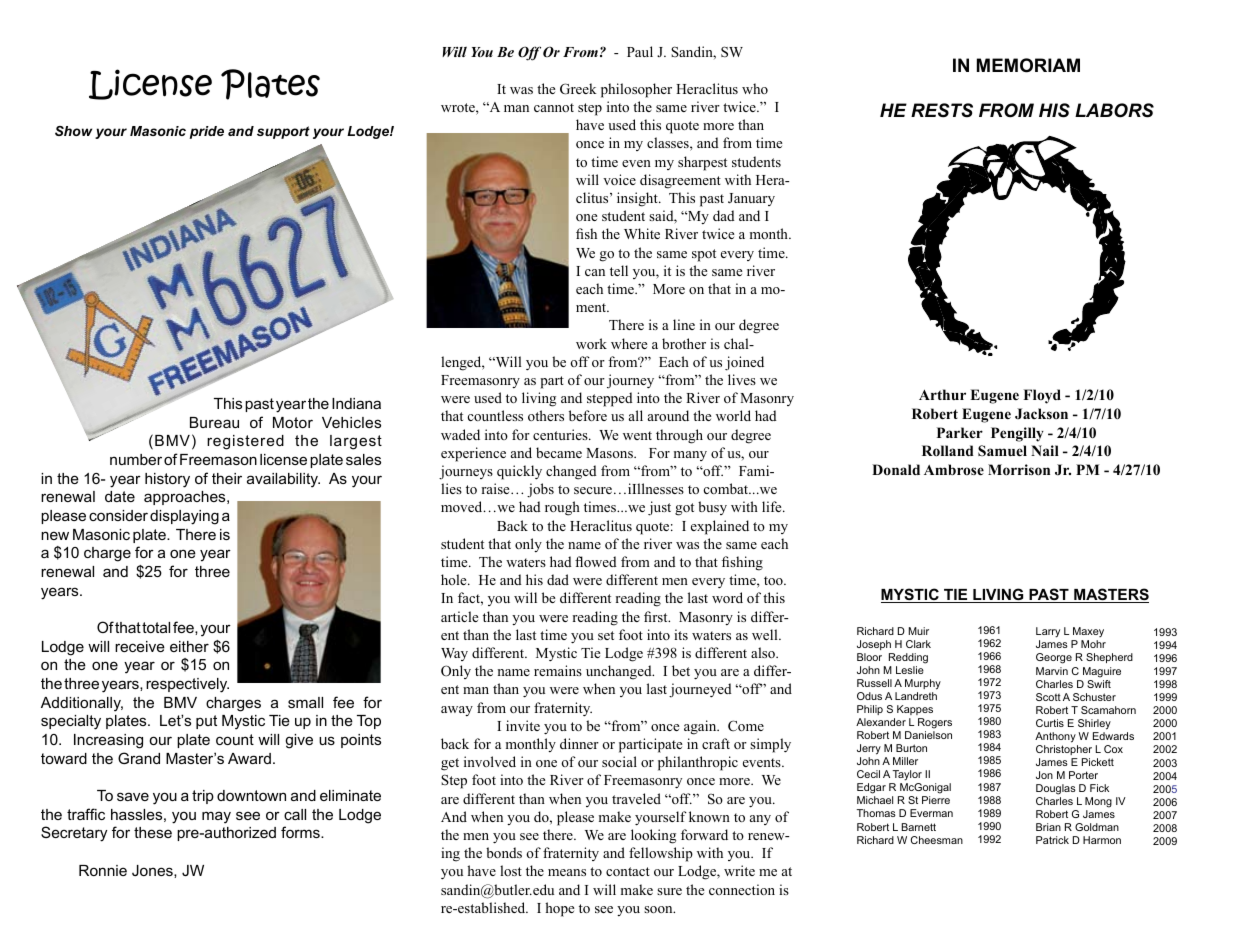 The image size is (1233, 952). I want to click on Morrison, so click(1019, 470).
